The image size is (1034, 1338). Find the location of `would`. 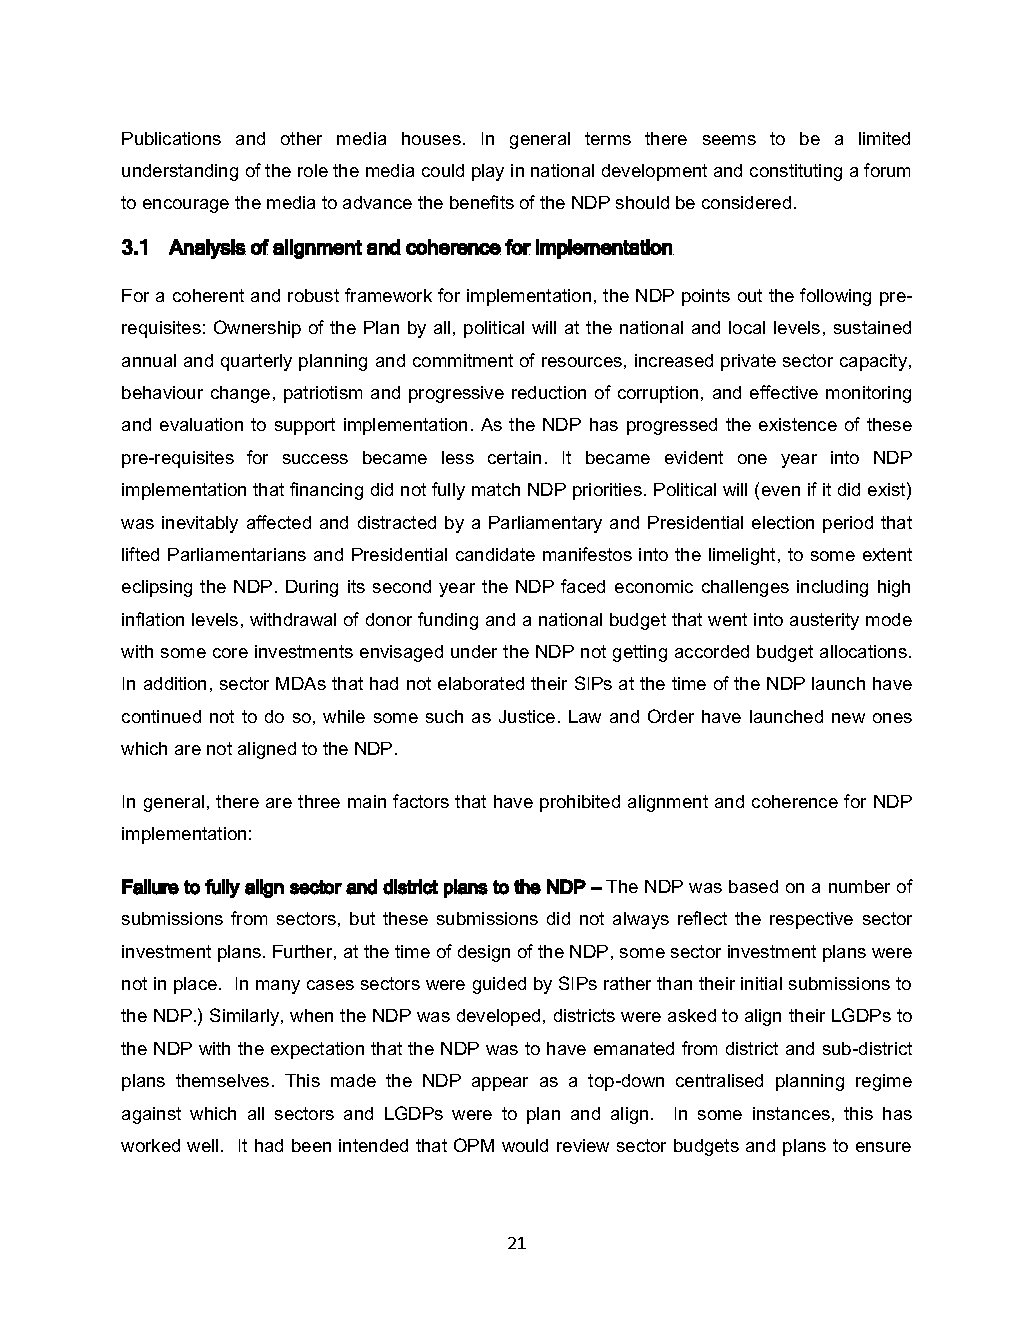

would is located at coordinates (525, 1145).
